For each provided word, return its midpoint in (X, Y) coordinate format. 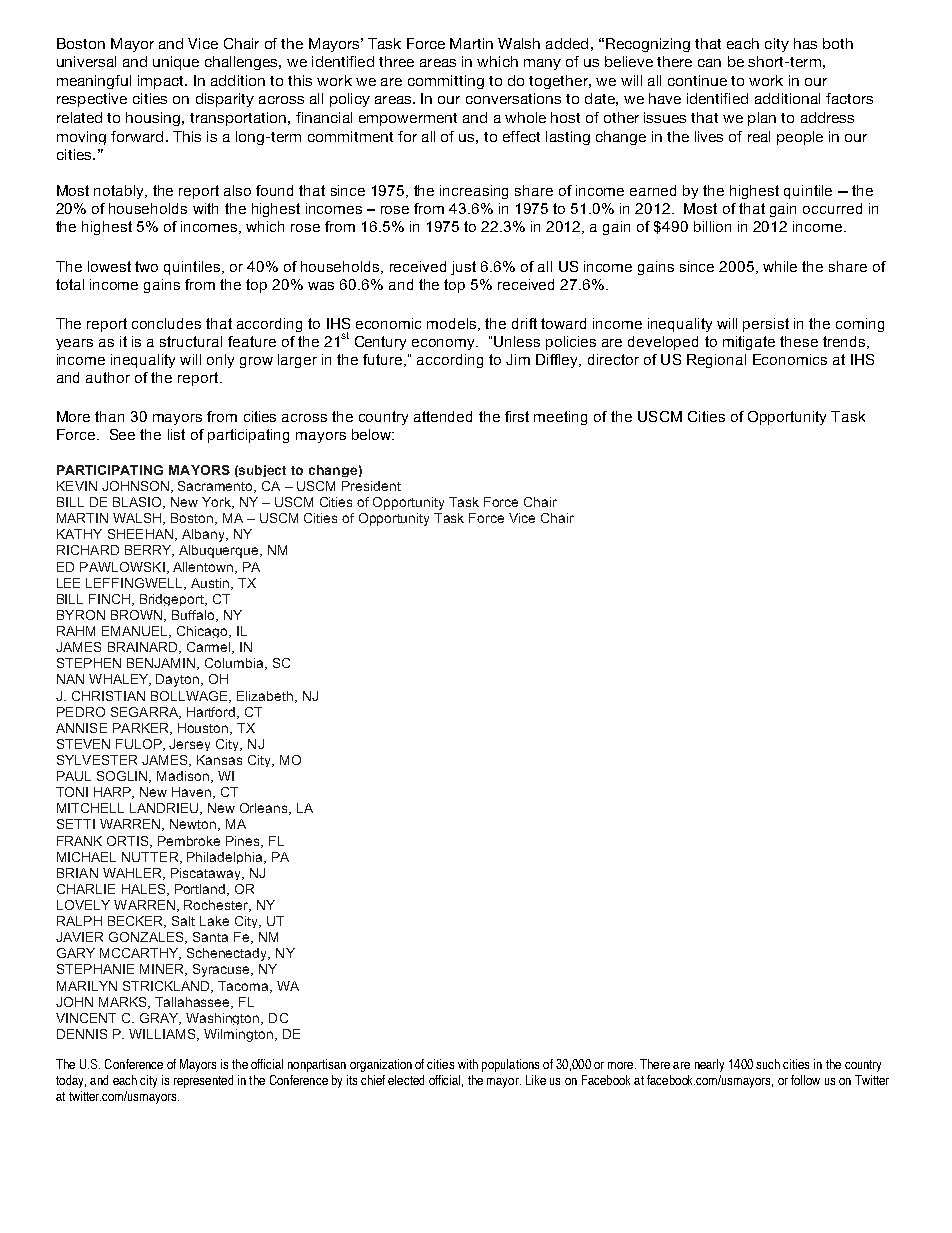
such (768, 1064)
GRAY (160, 1019)
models (453, 324)
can (709, 63)
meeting (560, 418)
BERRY (149, 551)
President (371, 486)
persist (766, 325)
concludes (166, 323)
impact (162, 82)
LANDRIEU (165, 809)
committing (446, 82)
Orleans (265, 809)
